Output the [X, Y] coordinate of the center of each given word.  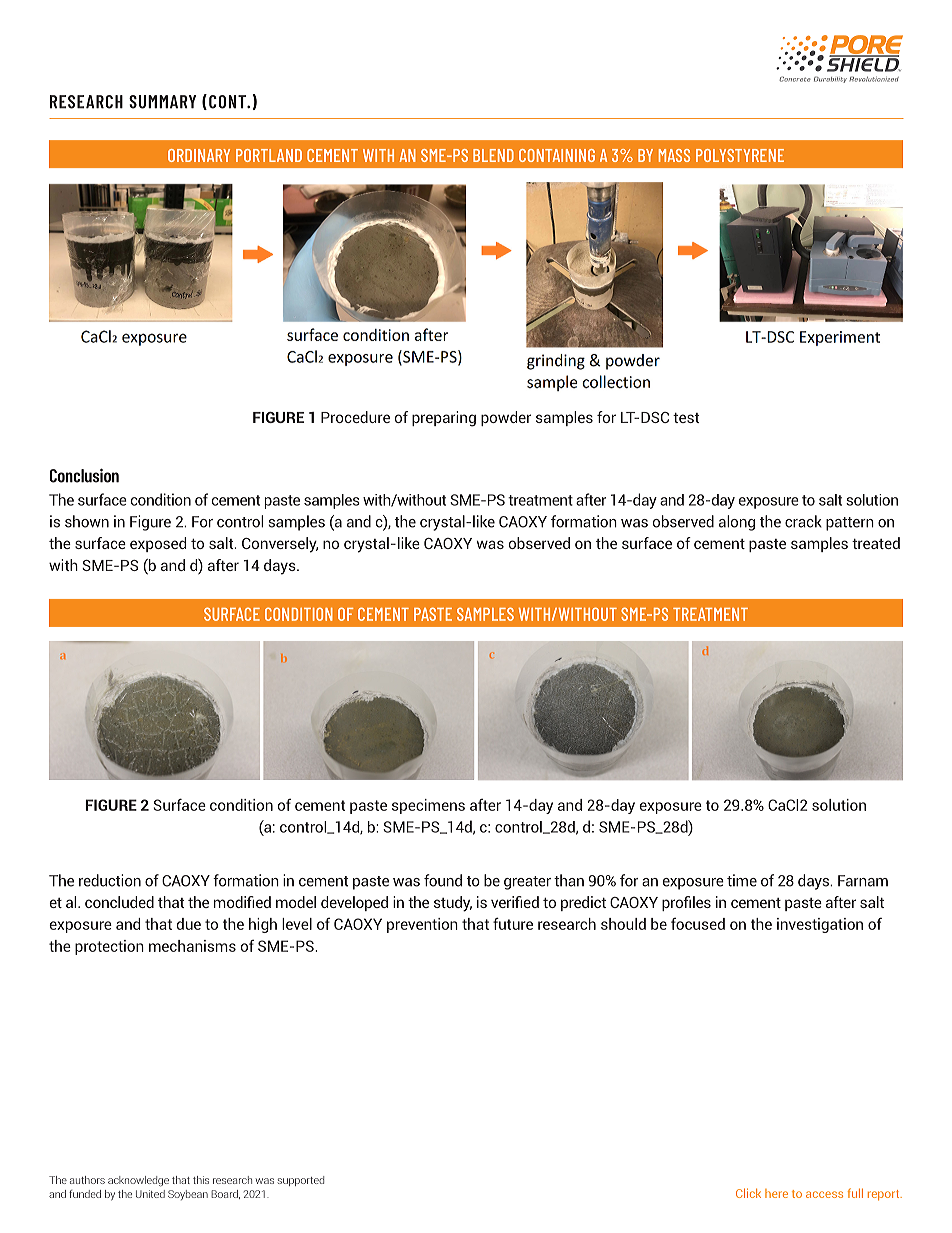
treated [876, 543]
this [201, 1180]
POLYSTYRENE [740, 155]
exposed [158, 544]
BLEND [493, 155]
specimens [428, 806]
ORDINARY [199, 155]
